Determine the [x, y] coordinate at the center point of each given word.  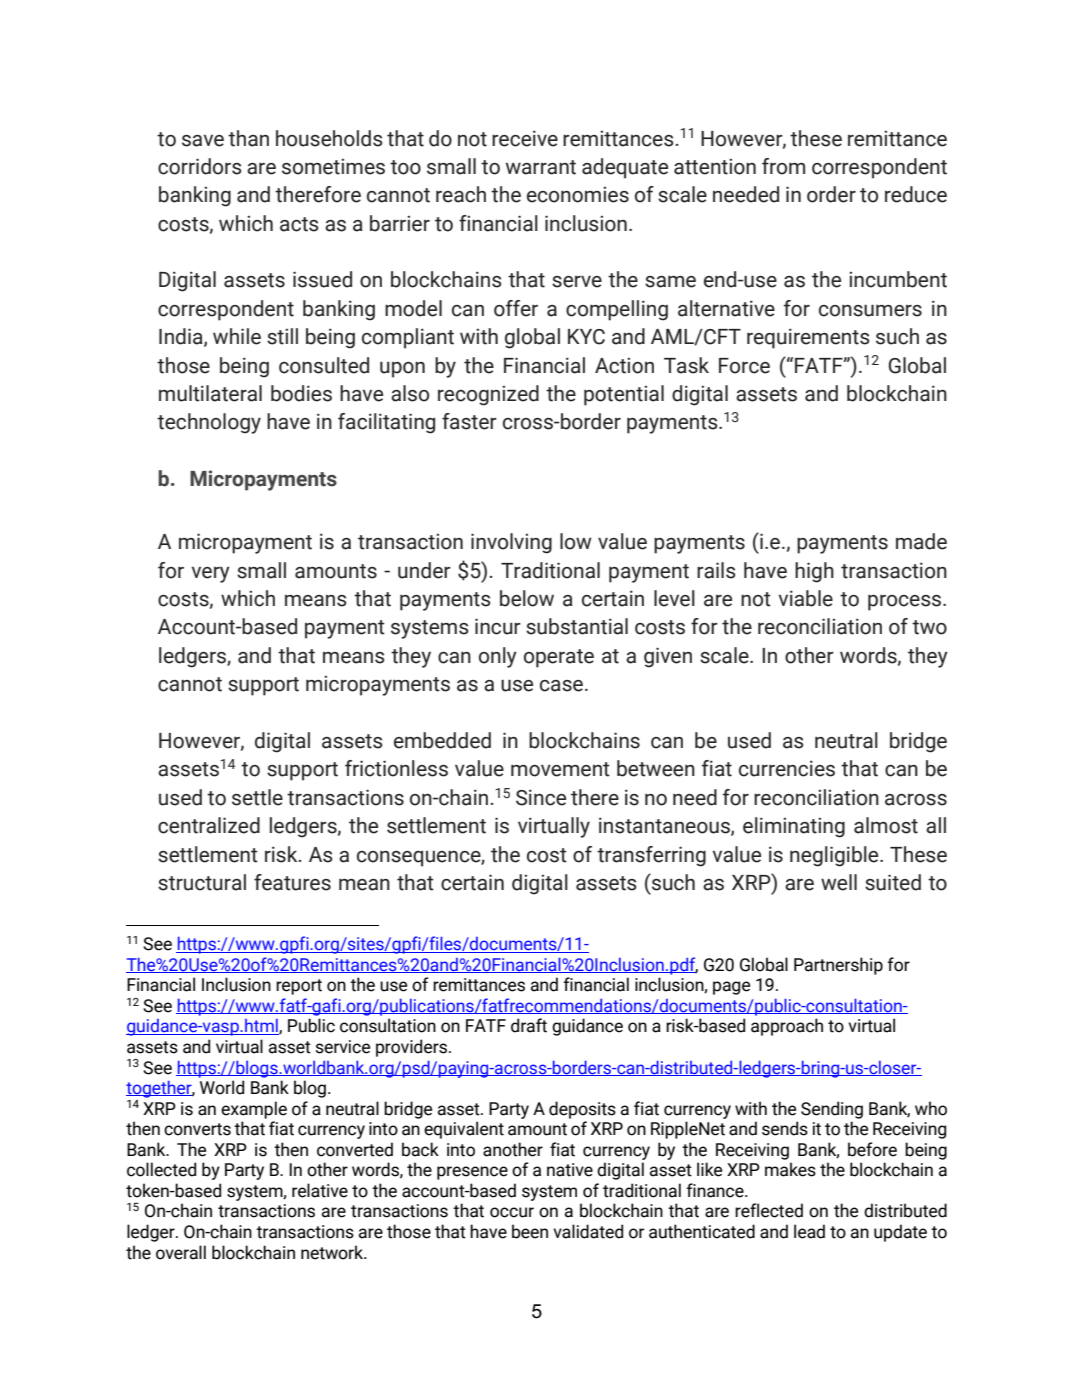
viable [806, 598]
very [211, 575]
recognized [488, 395]
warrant [541, 167]
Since [541, 797]
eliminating [794, 827]
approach [787, 1027]
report [299, 987]
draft [529, 1025]
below [527, 598]
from [783, 166]
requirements [808, 338]
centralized [209, 825]
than [248, 138]
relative [320, 1190]
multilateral [210, 393]
